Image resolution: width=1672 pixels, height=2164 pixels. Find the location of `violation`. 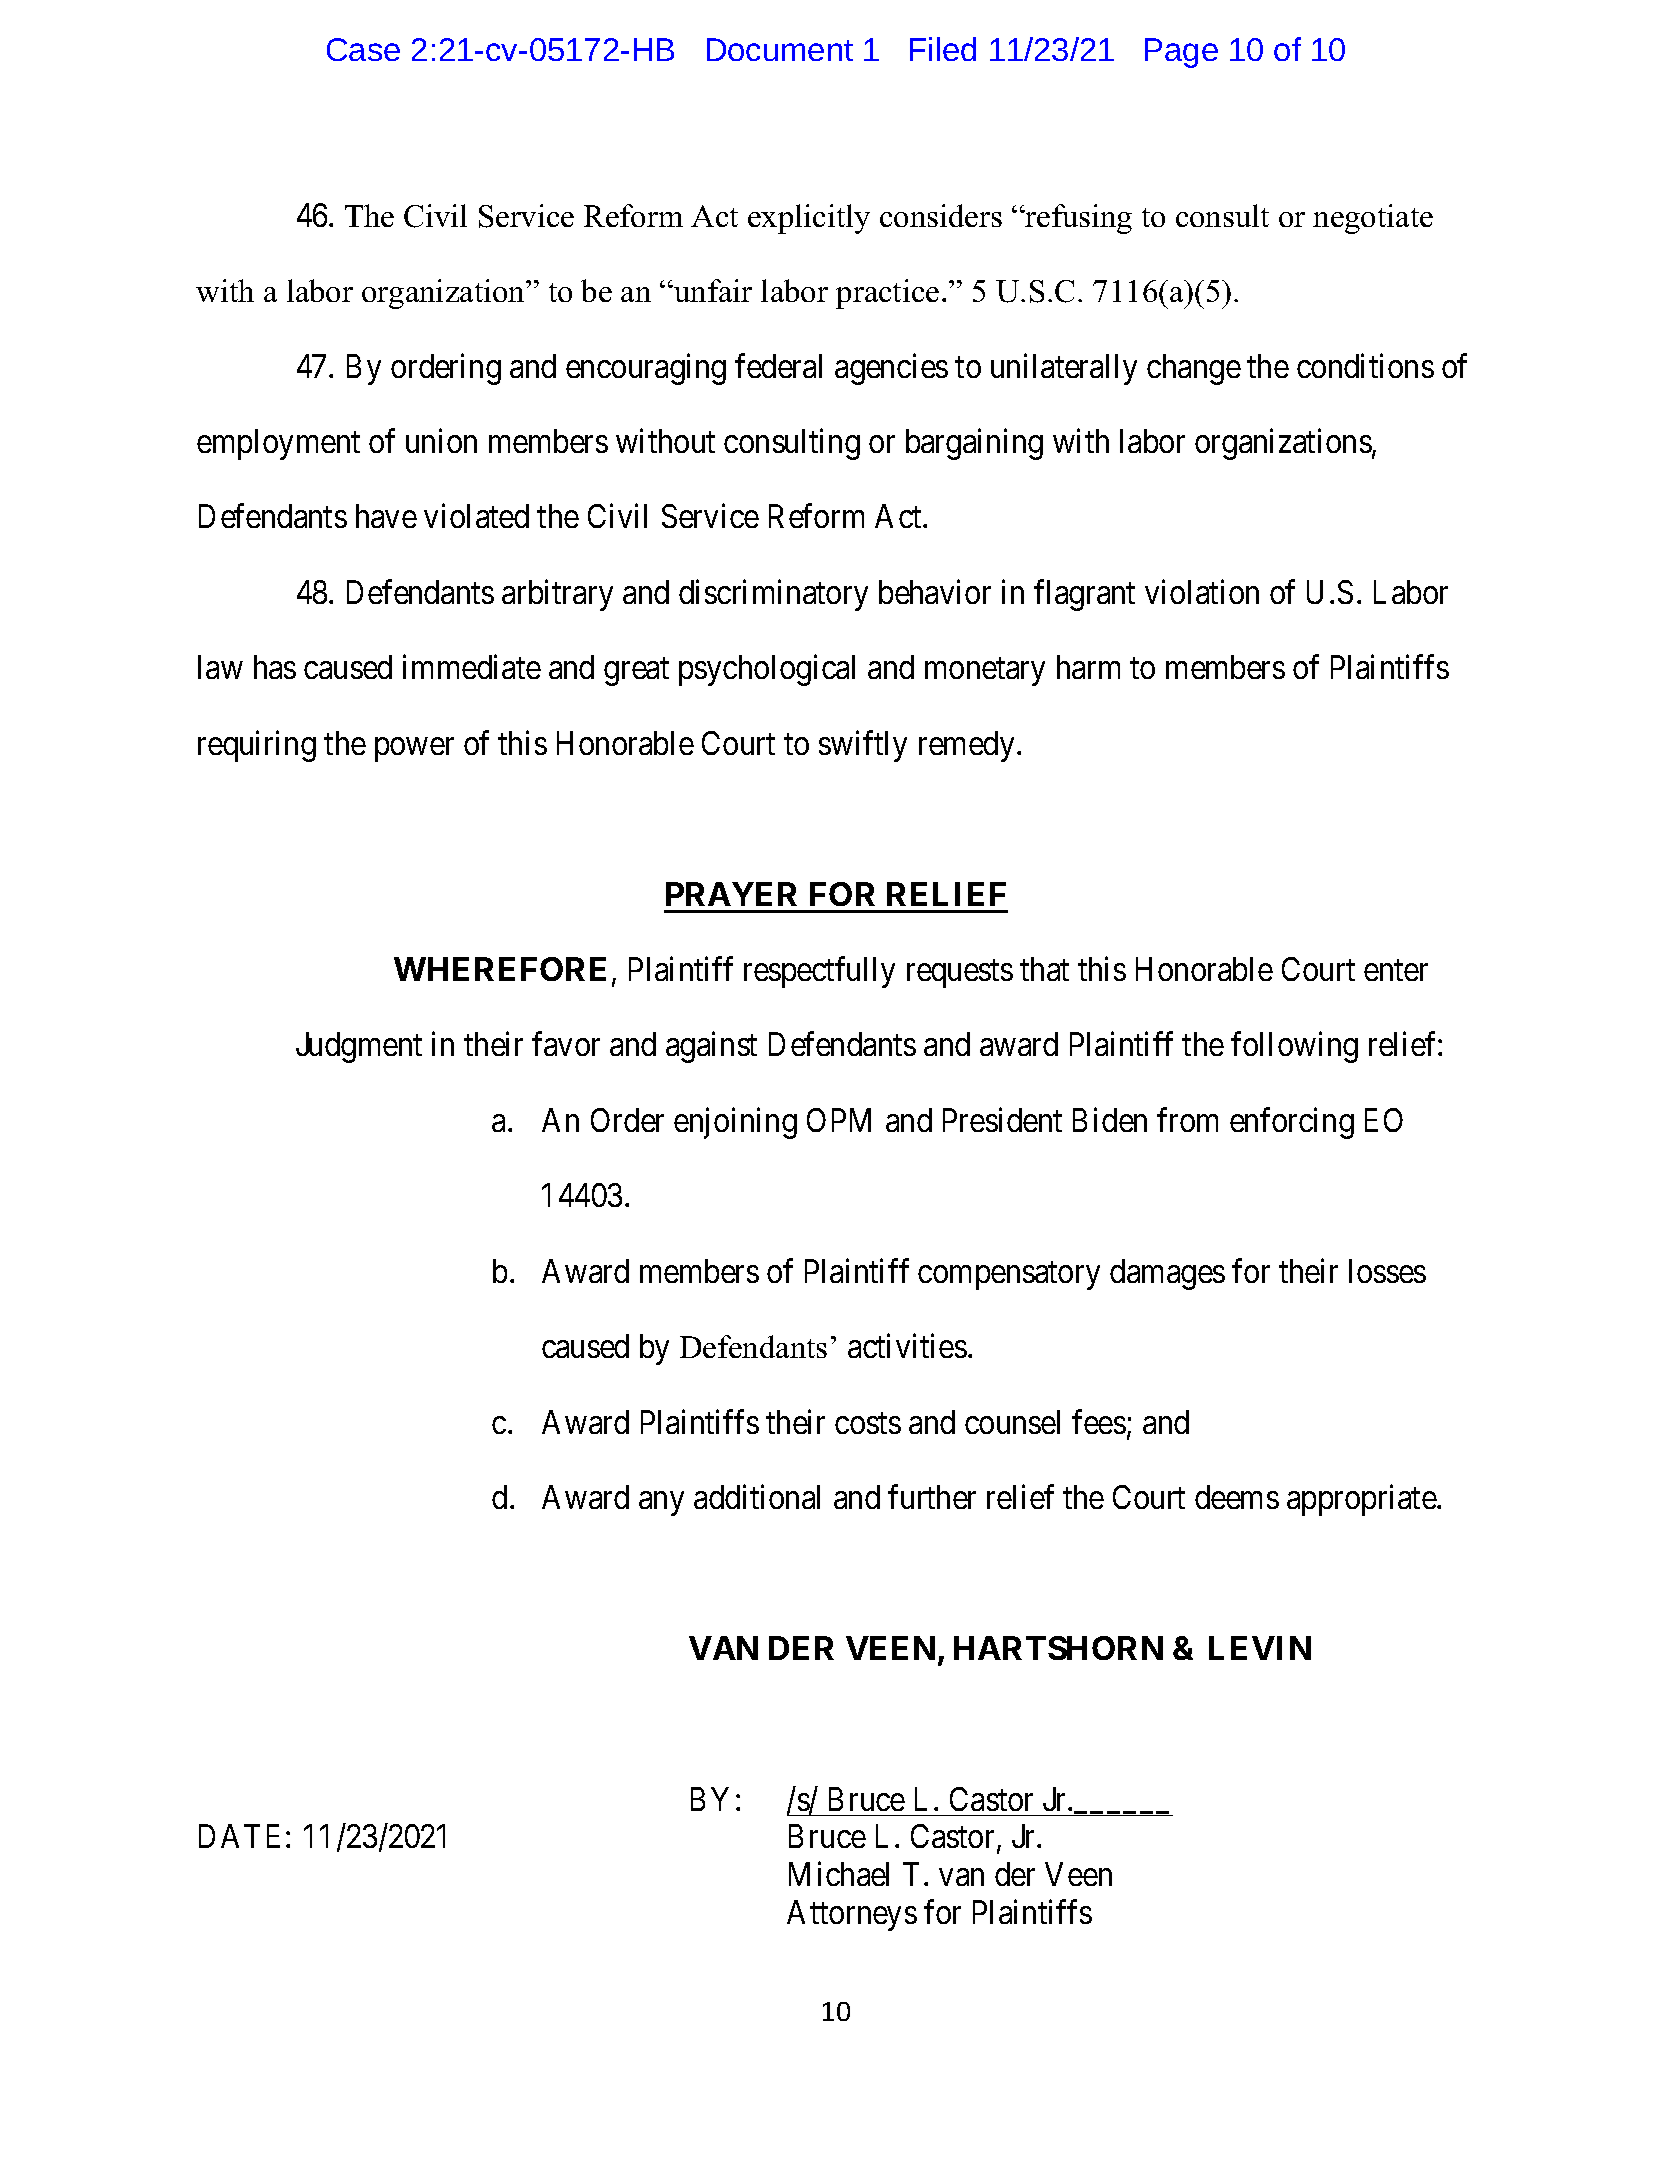

violation is located at coordinates (1202, 591).
